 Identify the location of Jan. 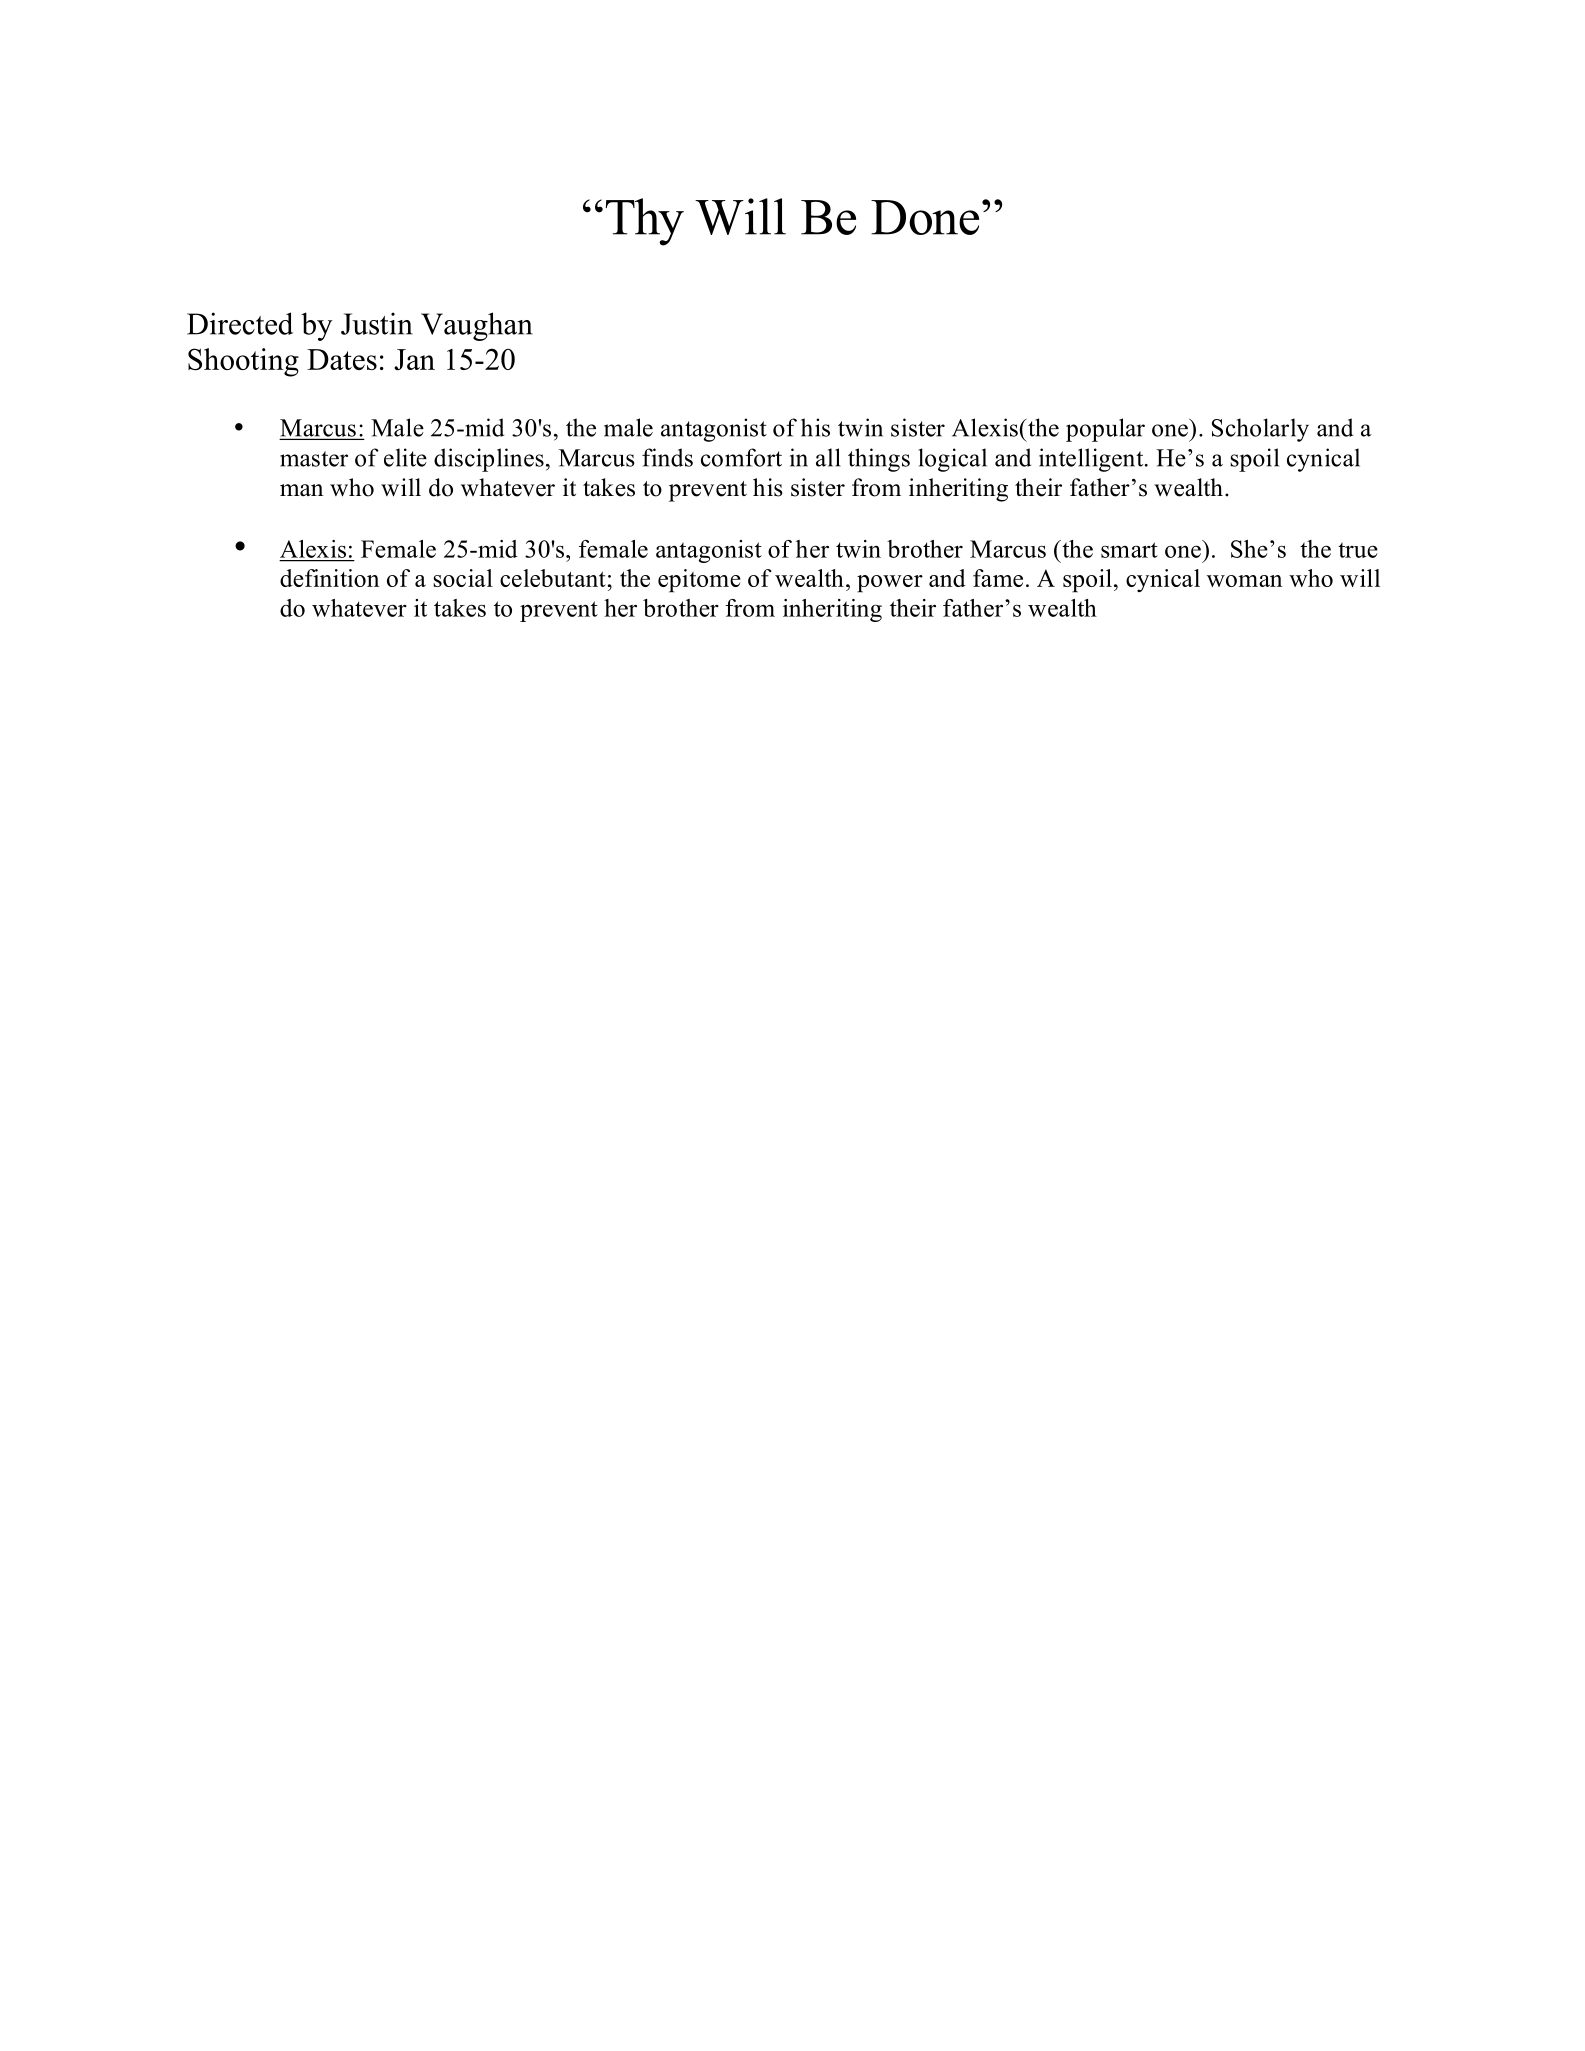
(414, 359).
